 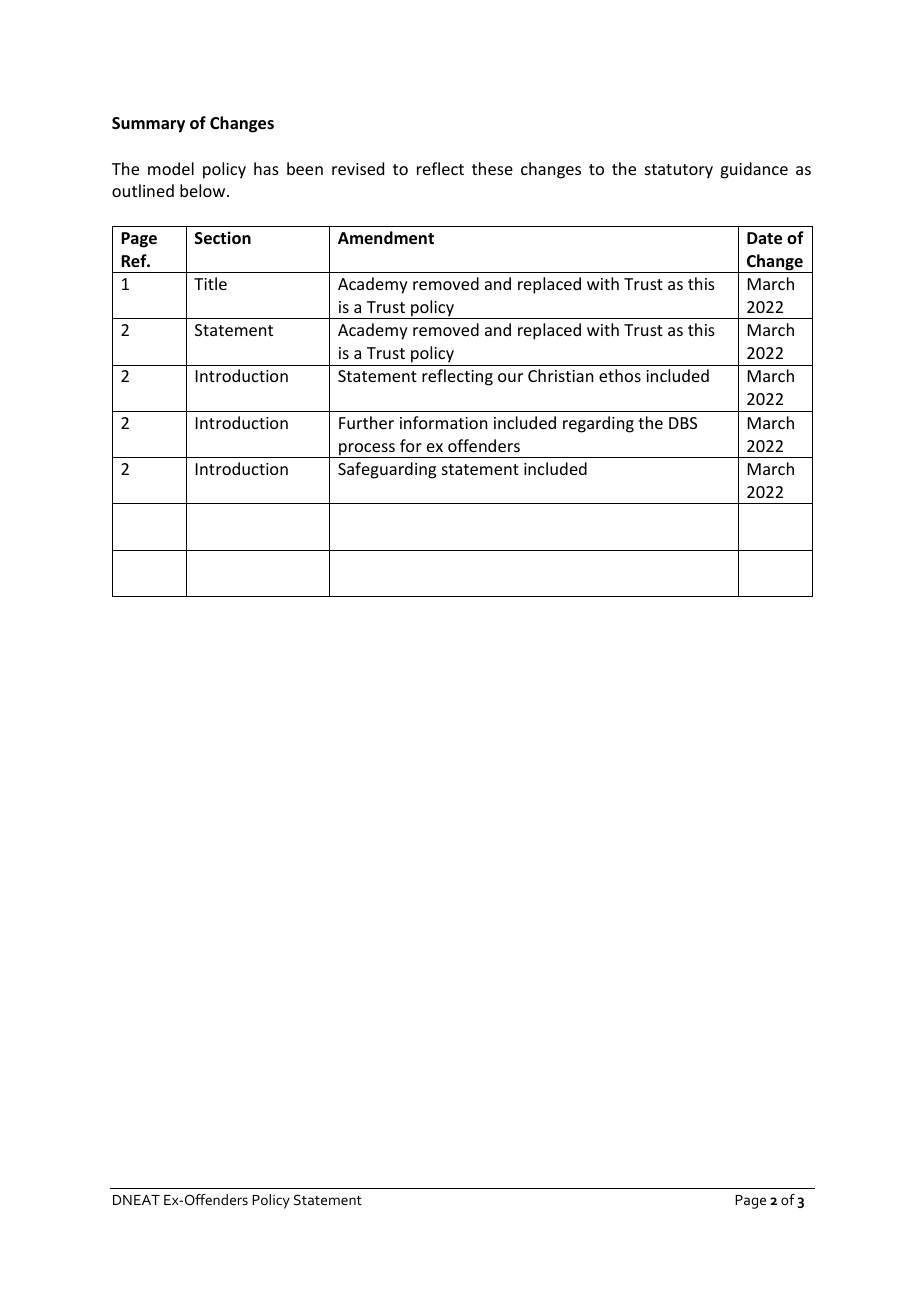 What do you see at coordinates (620, 375) in the screenshot?
I see `ethos` at bounding box center [620, 375].
